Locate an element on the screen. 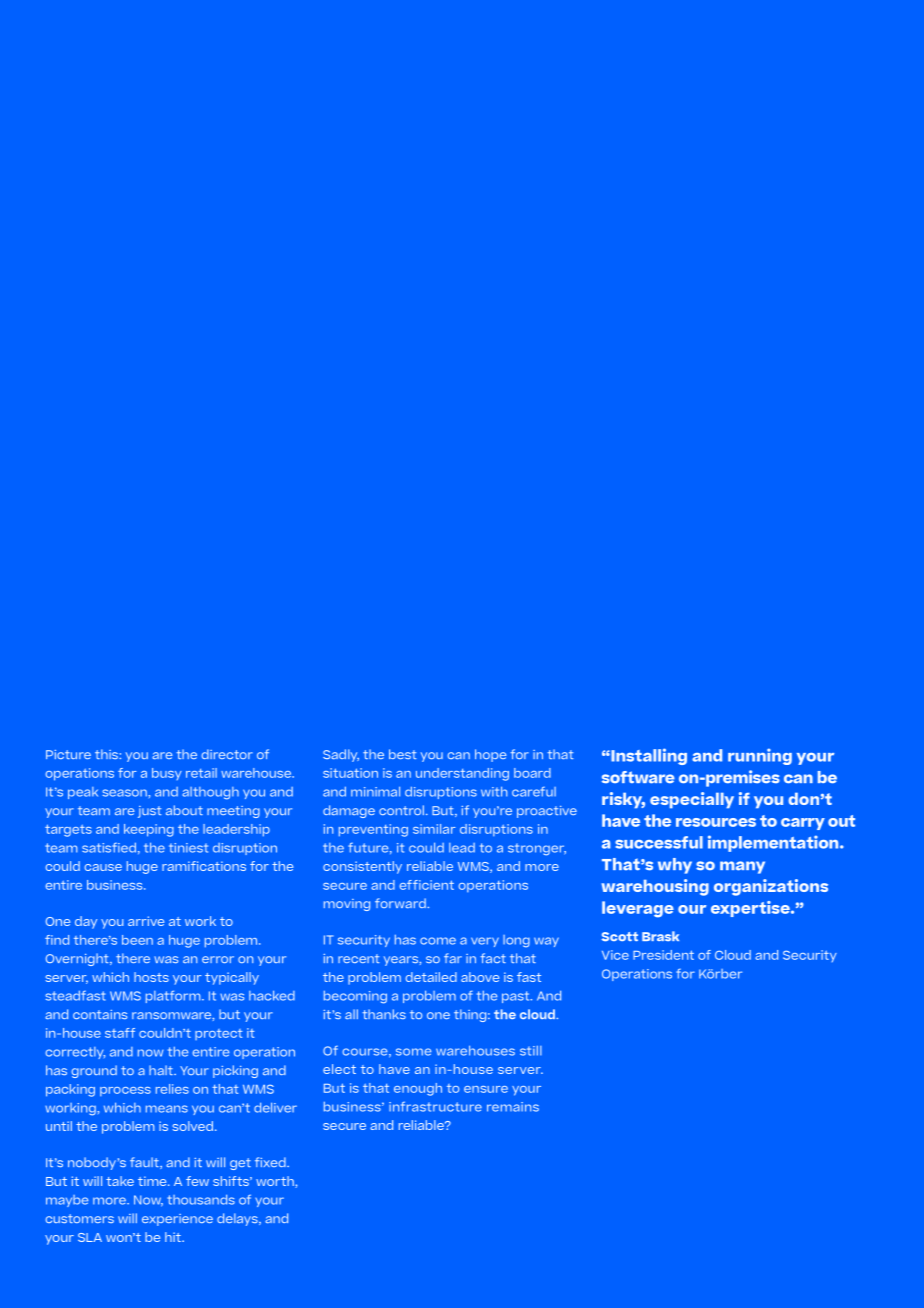 The height and width of the screenshot is (1308, 924). platform is located at coordinates (174, 996).
